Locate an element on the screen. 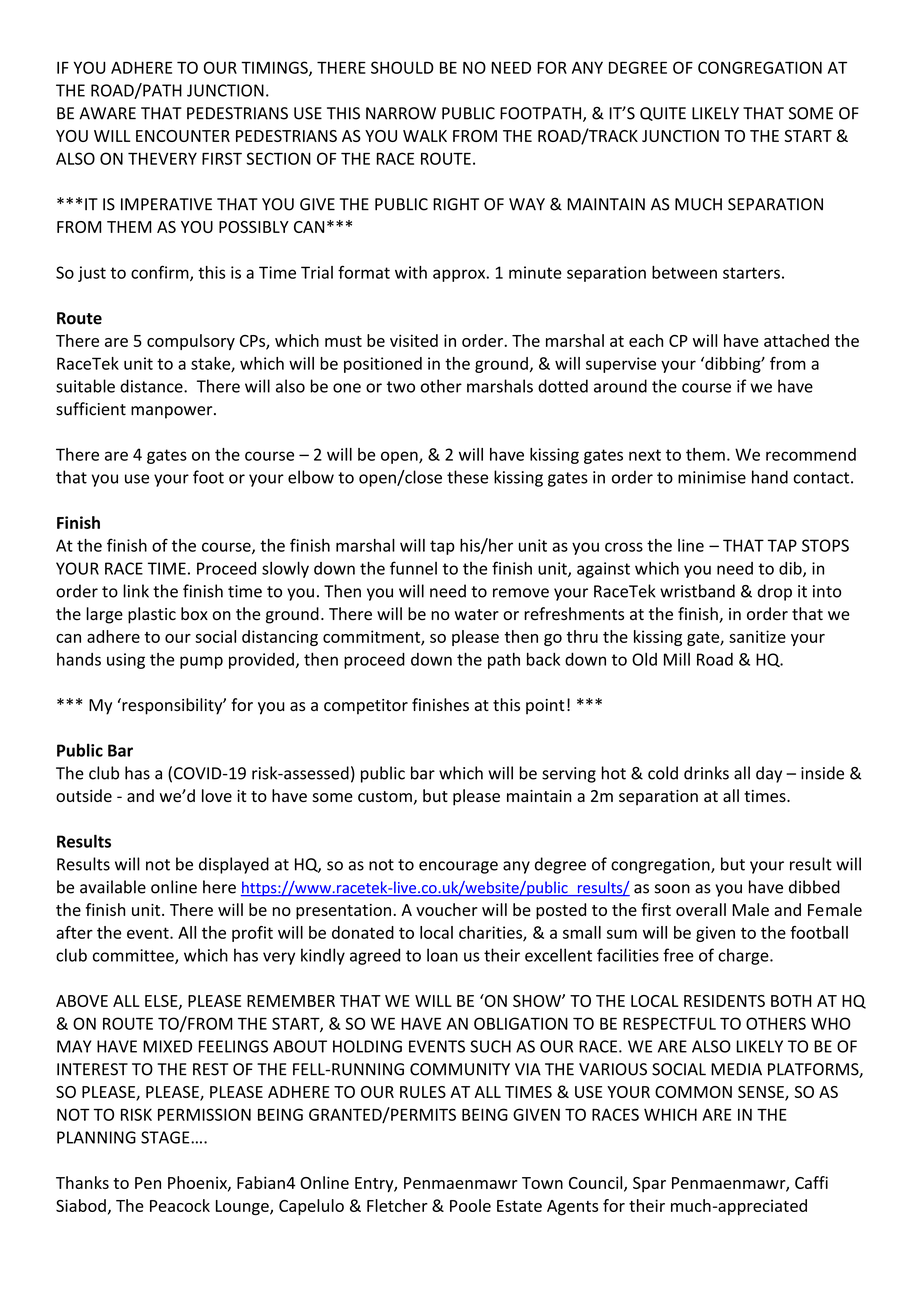 This screenshot has height=1308, width=924. WALK is located at coordinates (425, 136).
